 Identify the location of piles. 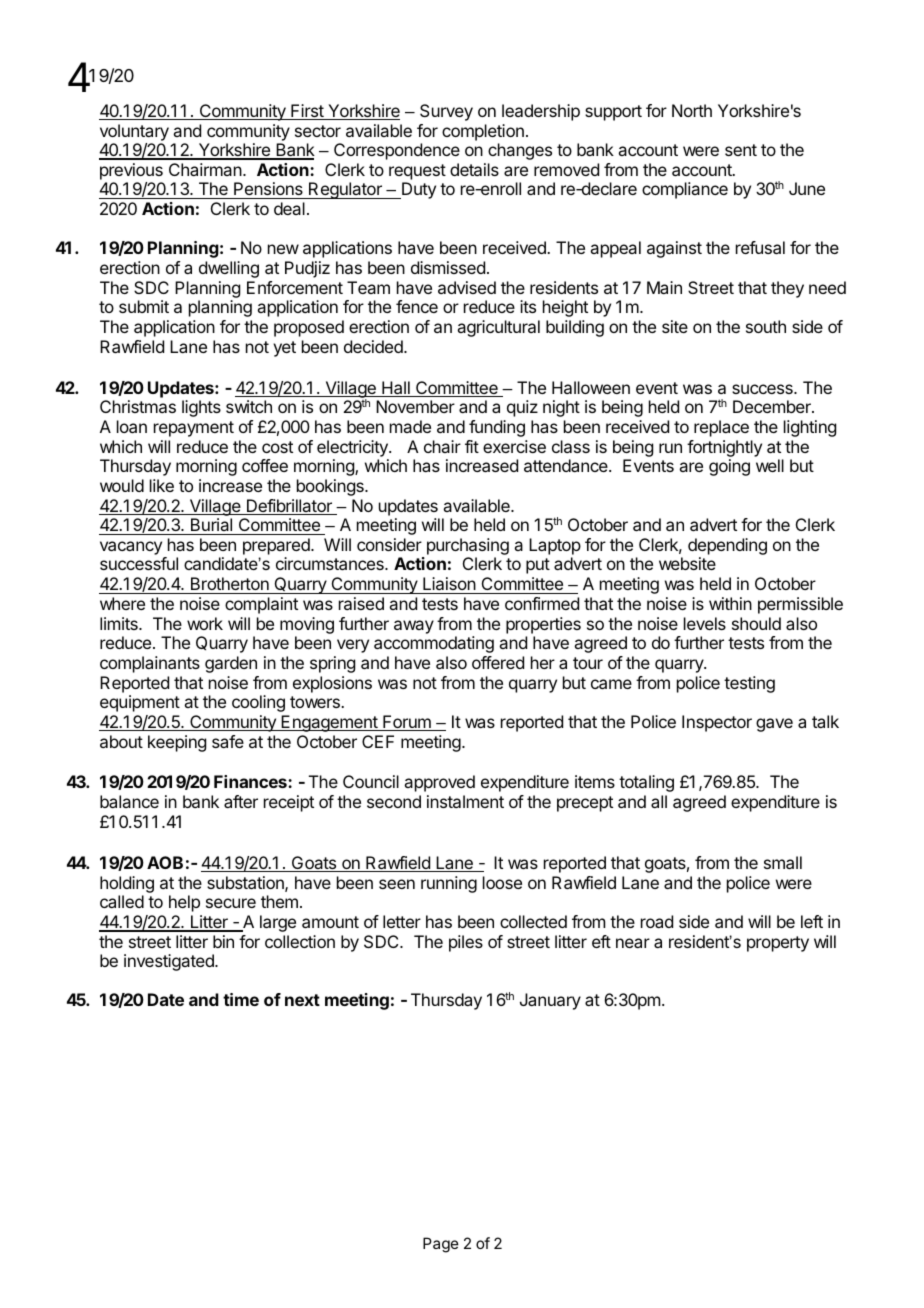
(466, 943).
